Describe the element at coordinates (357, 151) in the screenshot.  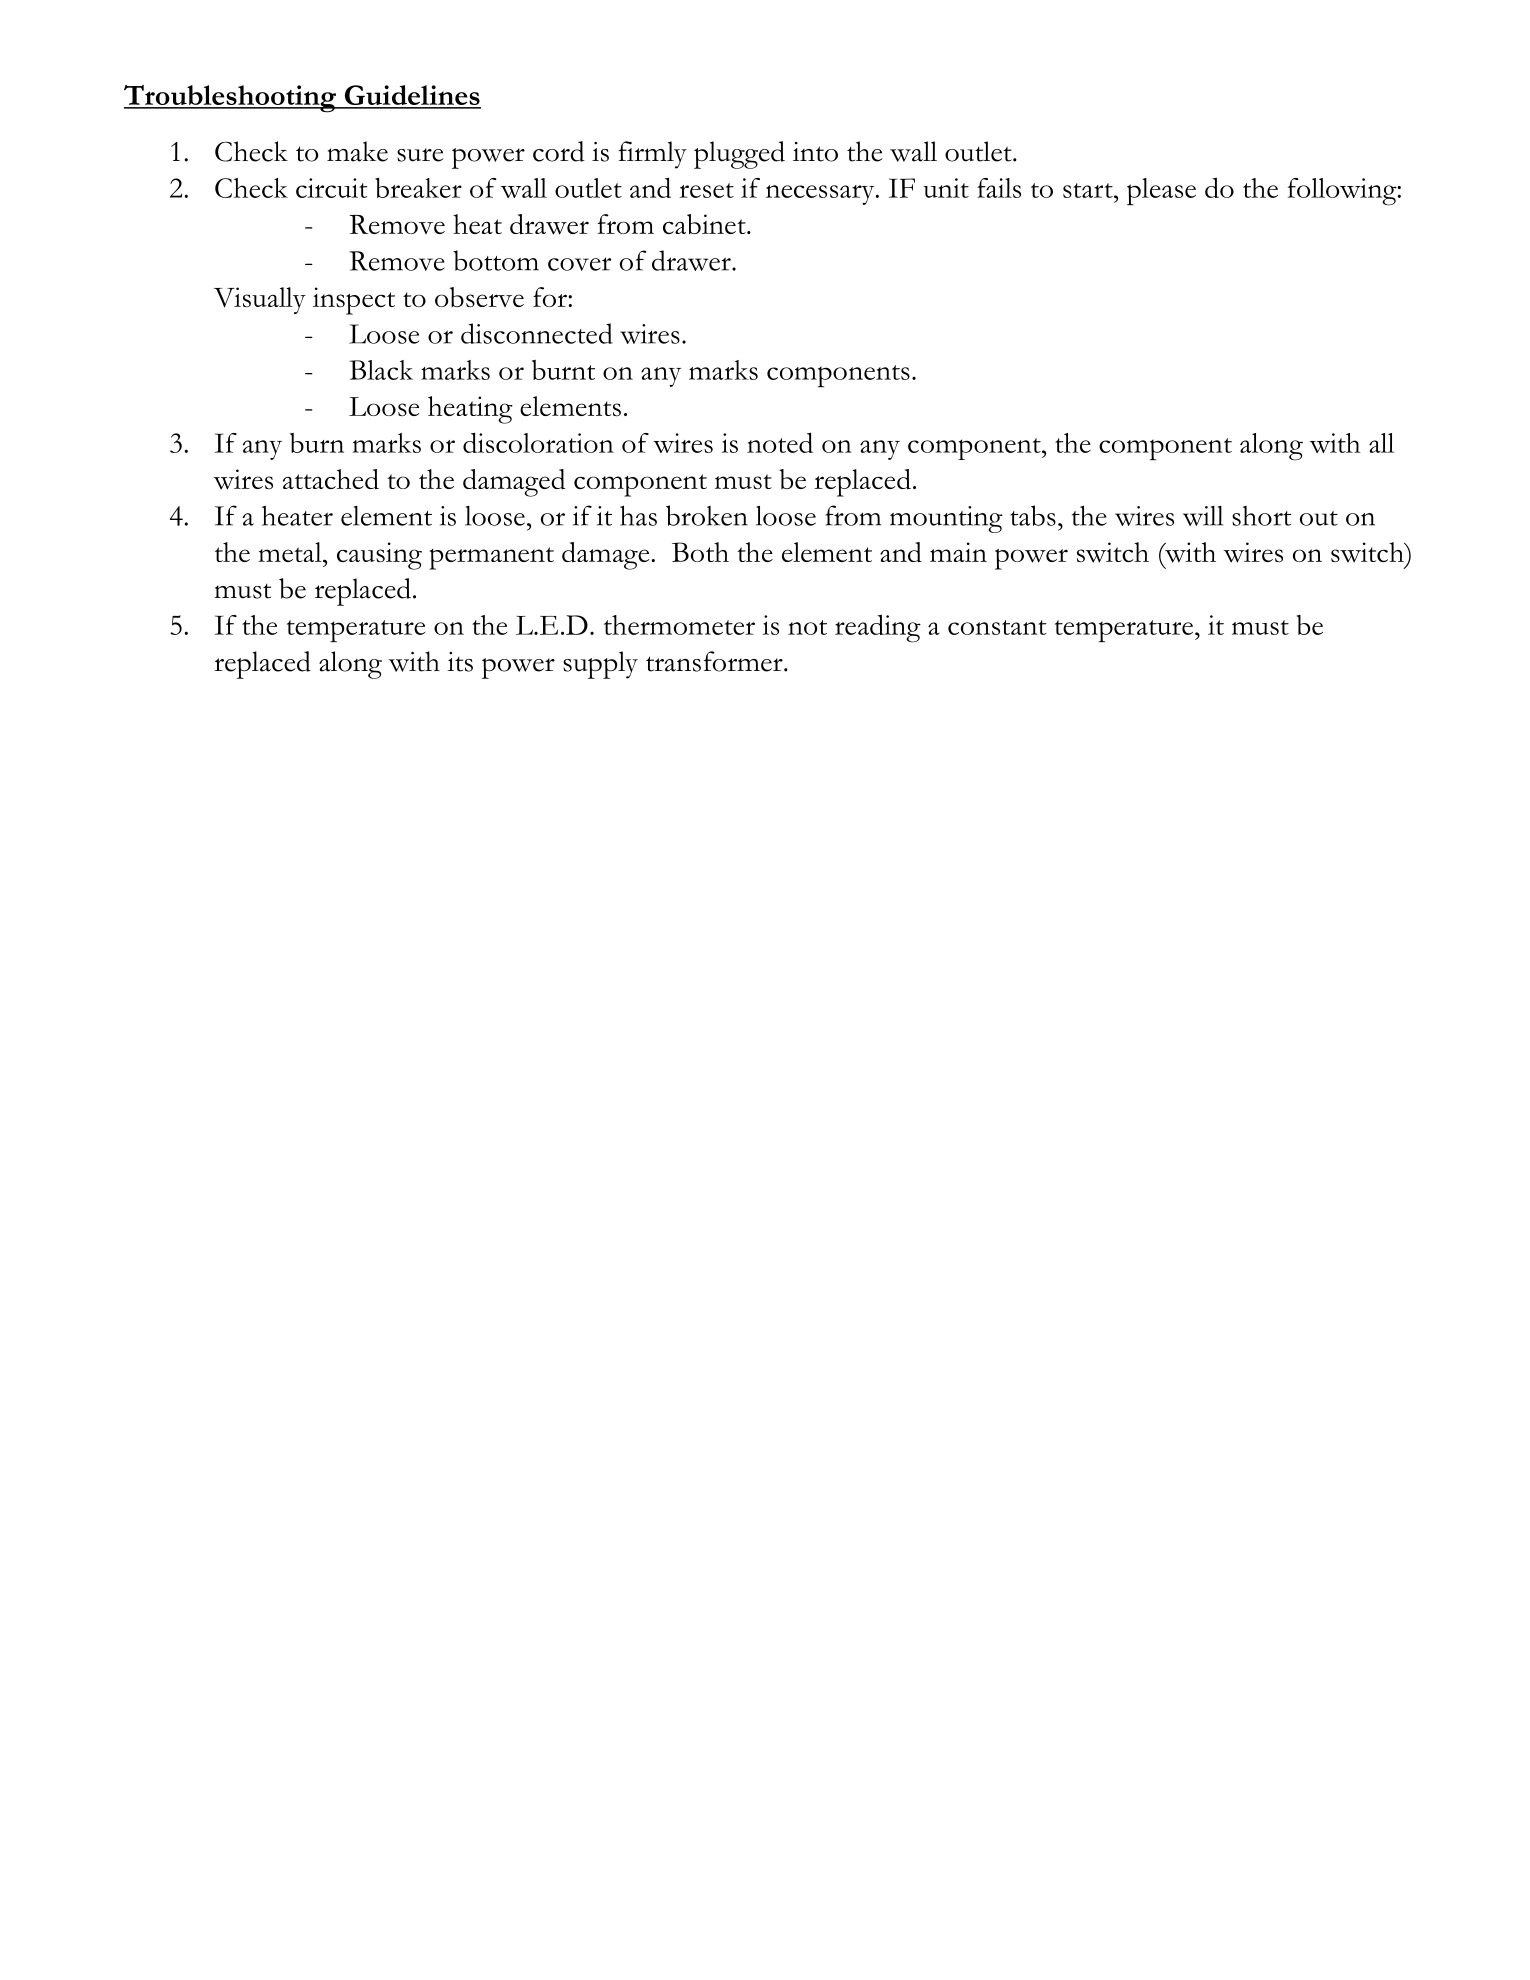
I see `make` at that location.
